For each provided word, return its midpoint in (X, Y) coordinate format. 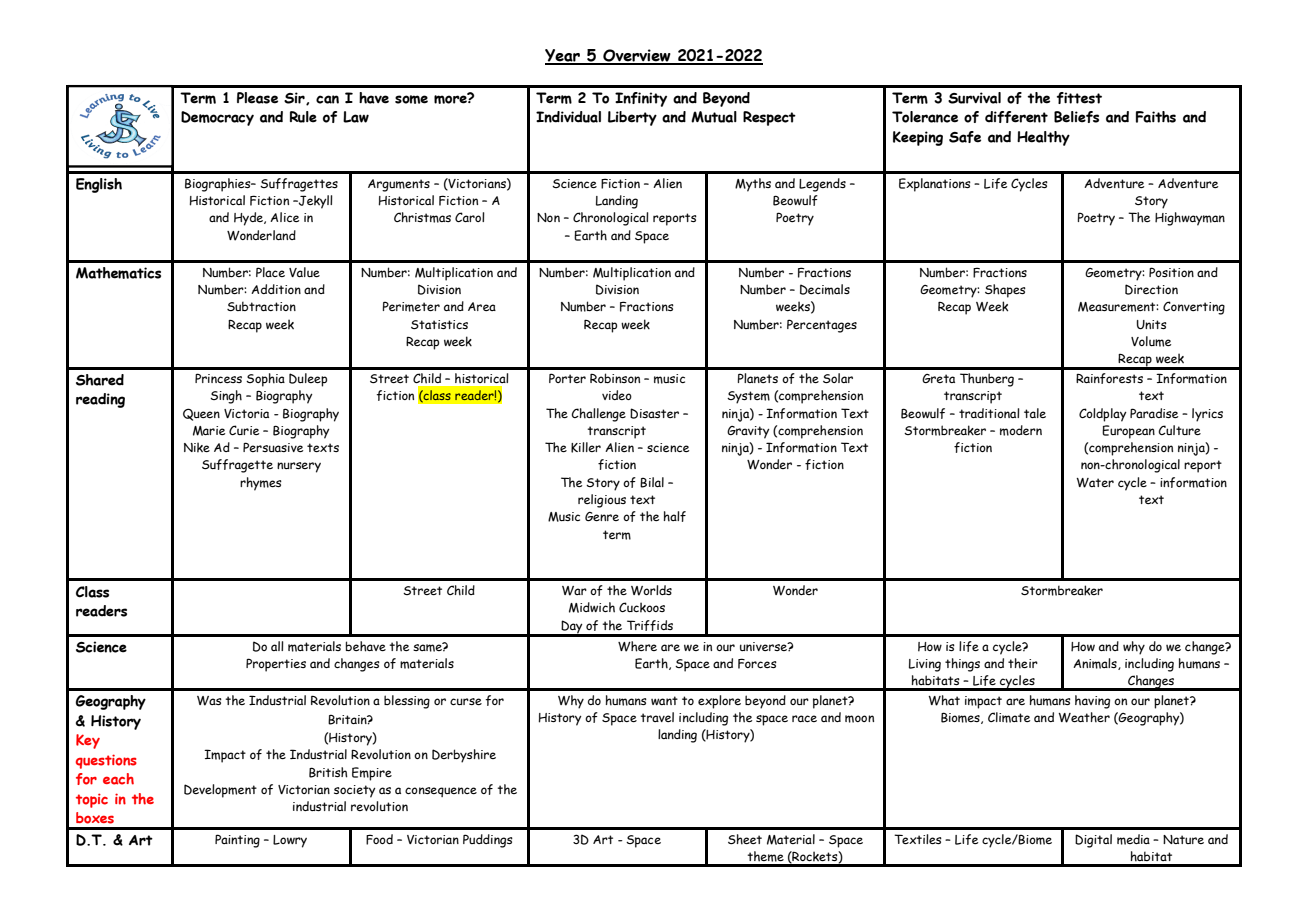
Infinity (641, 99)
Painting (237, 841)
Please (257, 98)
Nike (197, 447)
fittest (1079, 98)
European (1128, 432)
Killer (586, 447)
